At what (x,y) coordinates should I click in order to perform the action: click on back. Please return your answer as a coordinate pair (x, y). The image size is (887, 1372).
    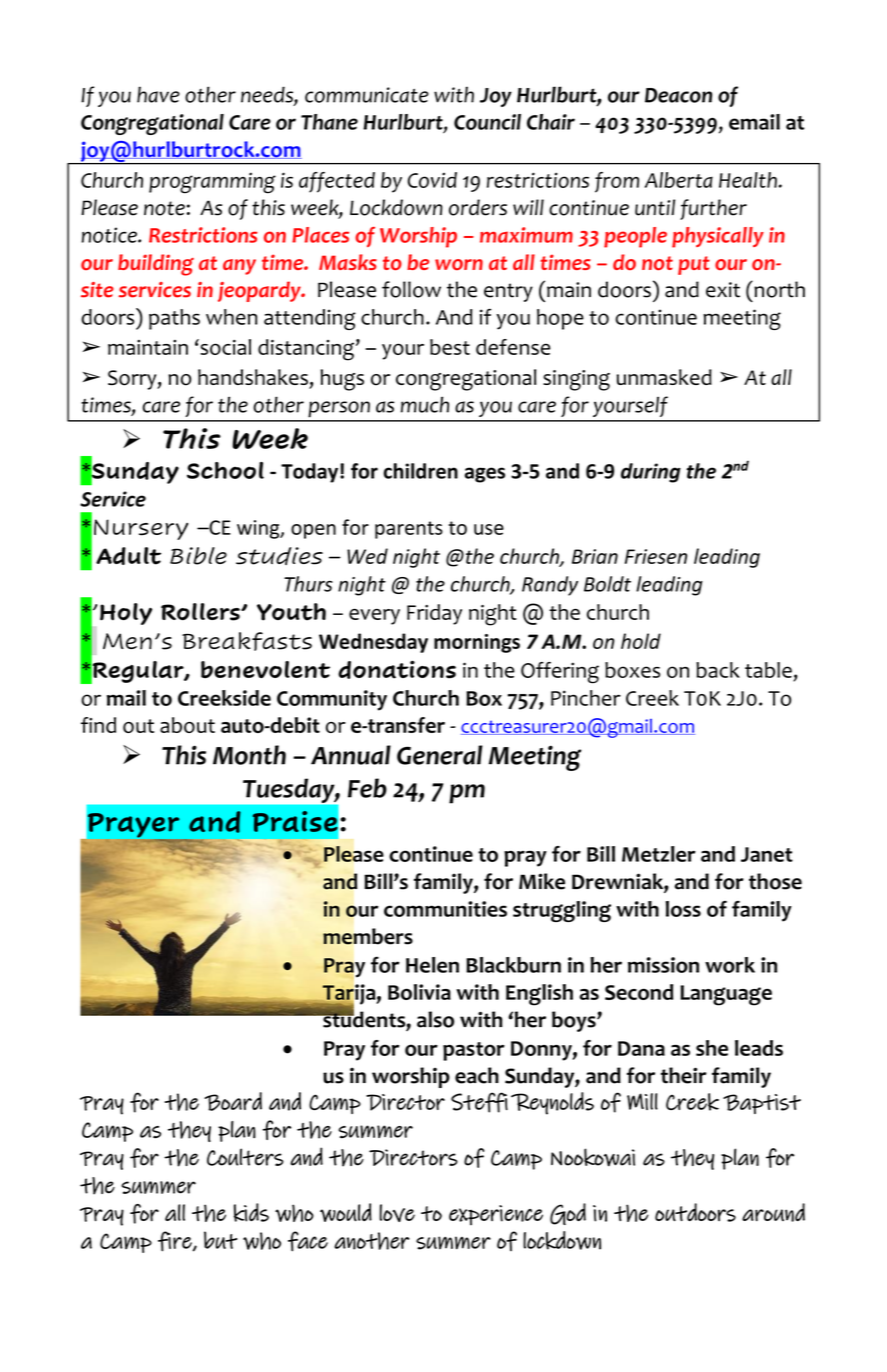
    Looking at the image, I should click on (718, 670).
